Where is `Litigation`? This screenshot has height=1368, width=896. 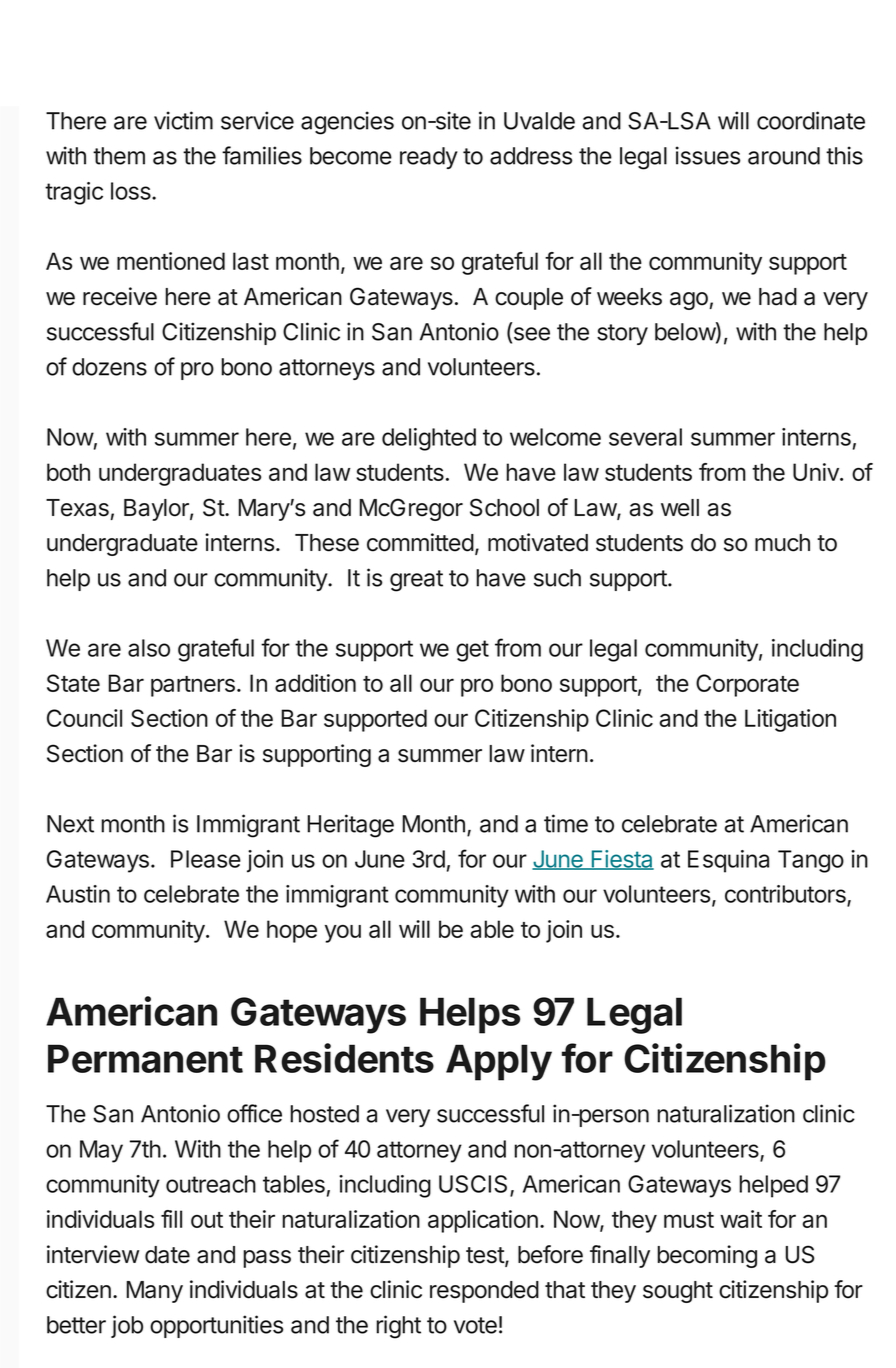
Litigation is located at coordinates (790, 720).
